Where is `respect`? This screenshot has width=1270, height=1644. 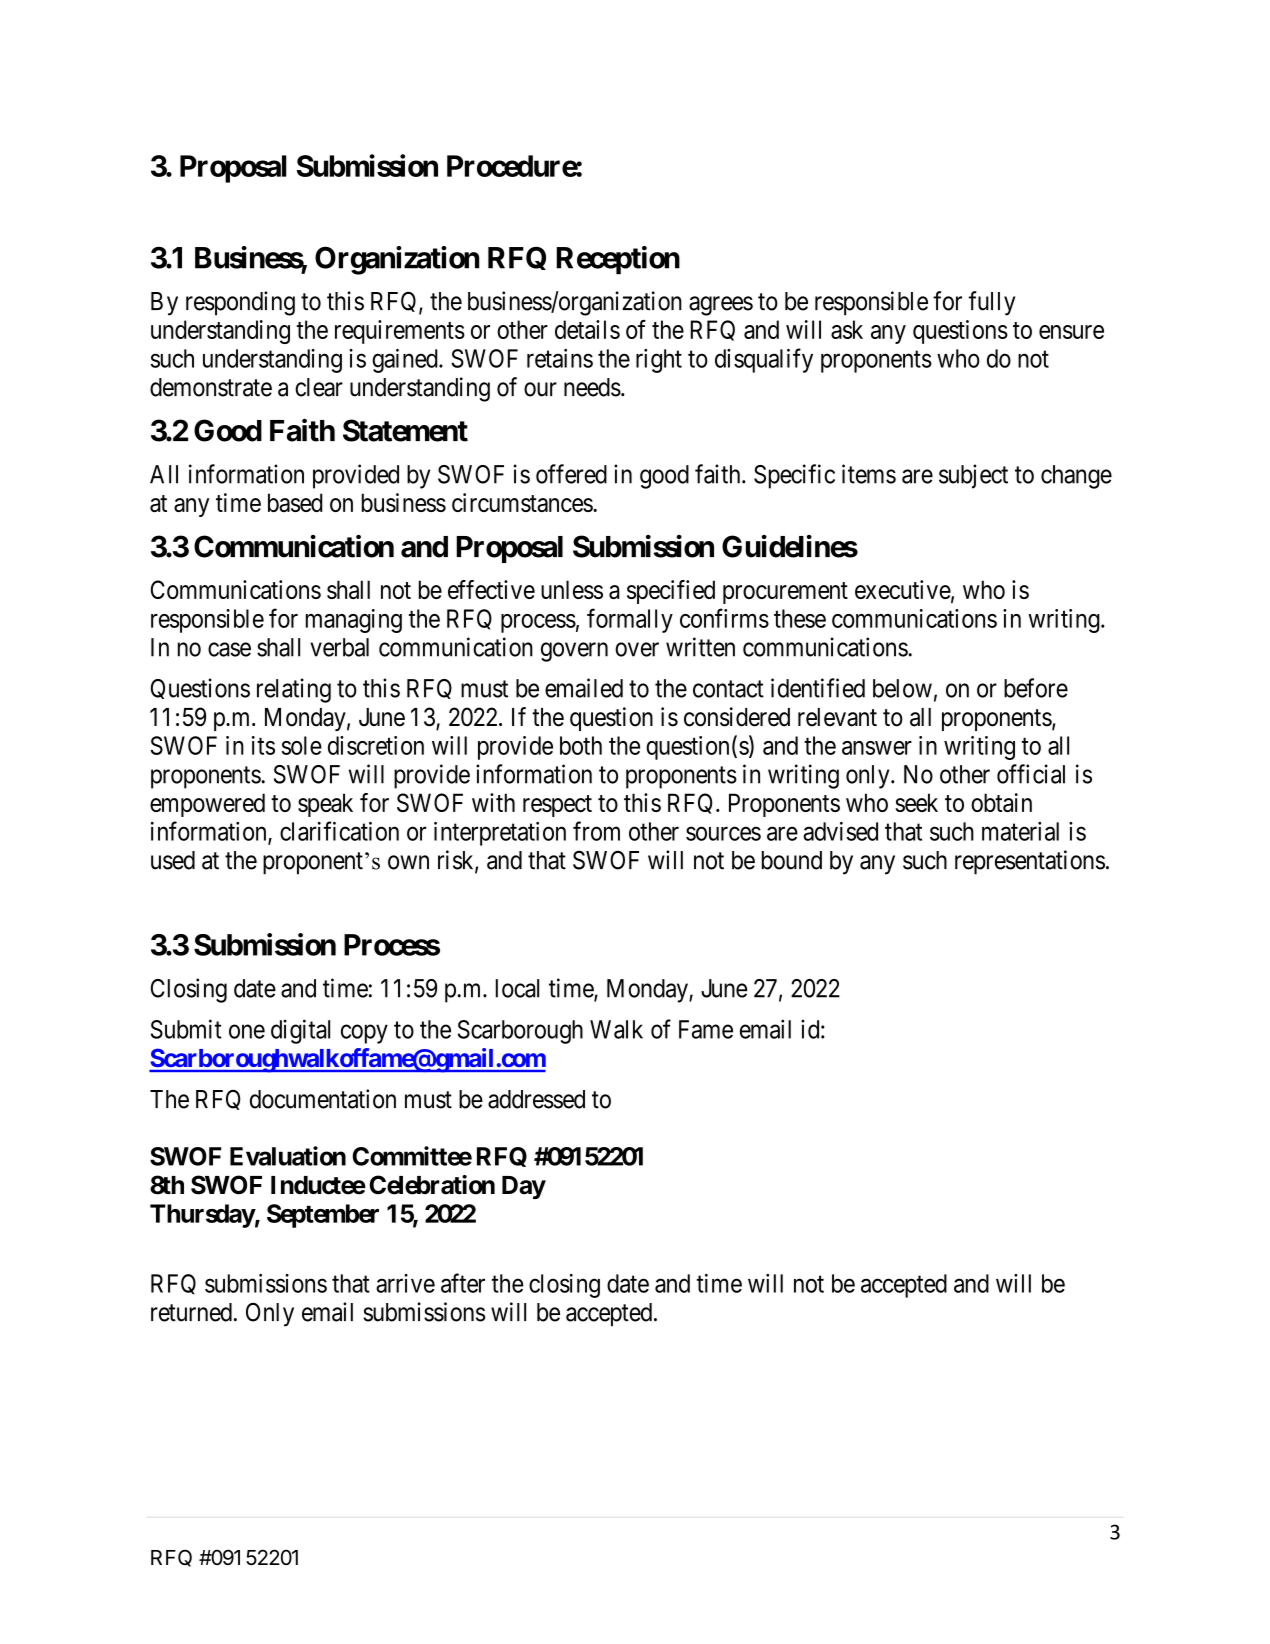 respect is located at coordinates (557, 806).
